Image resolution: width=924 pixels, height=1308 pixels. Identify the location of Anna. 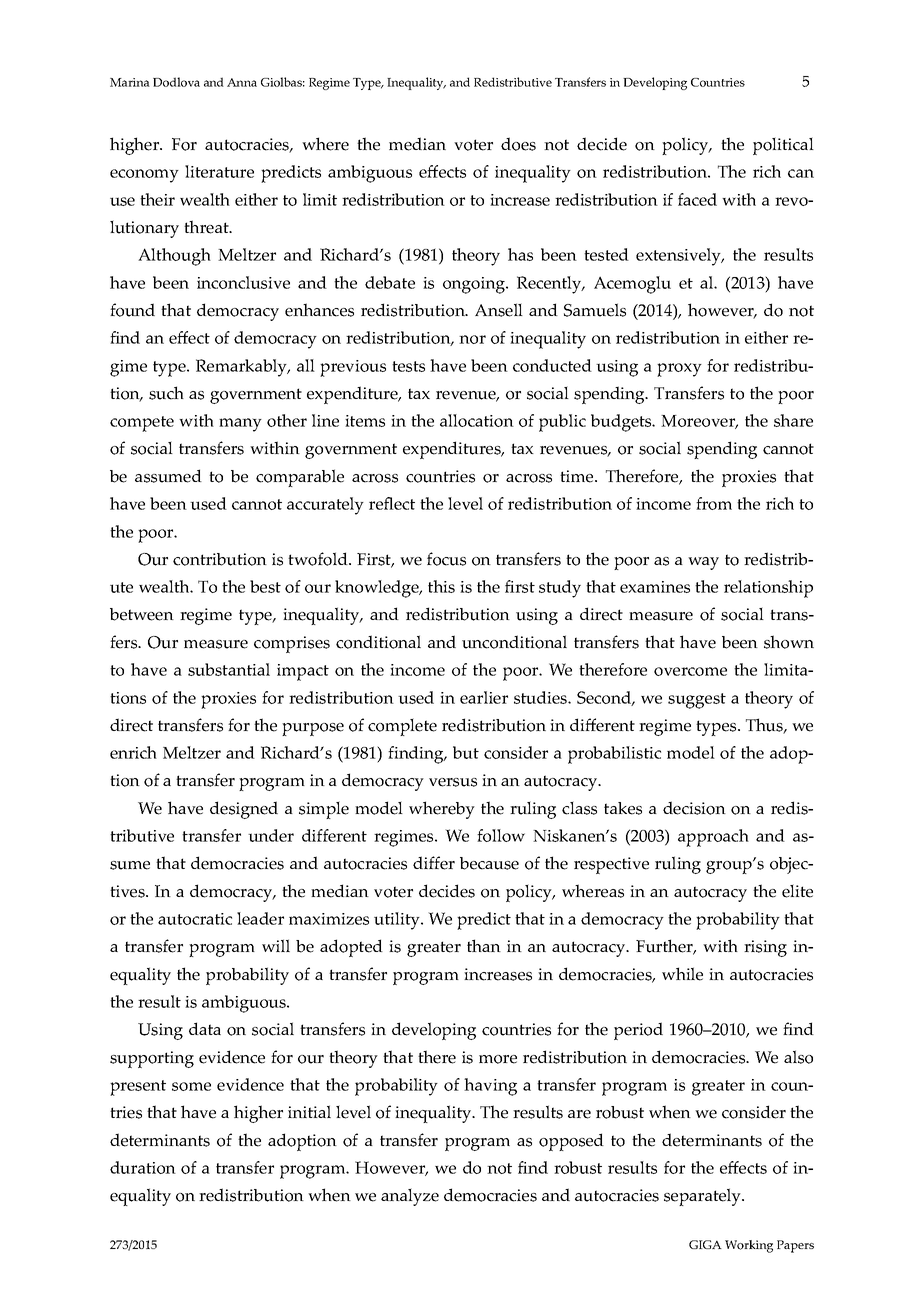
(242, 82).
